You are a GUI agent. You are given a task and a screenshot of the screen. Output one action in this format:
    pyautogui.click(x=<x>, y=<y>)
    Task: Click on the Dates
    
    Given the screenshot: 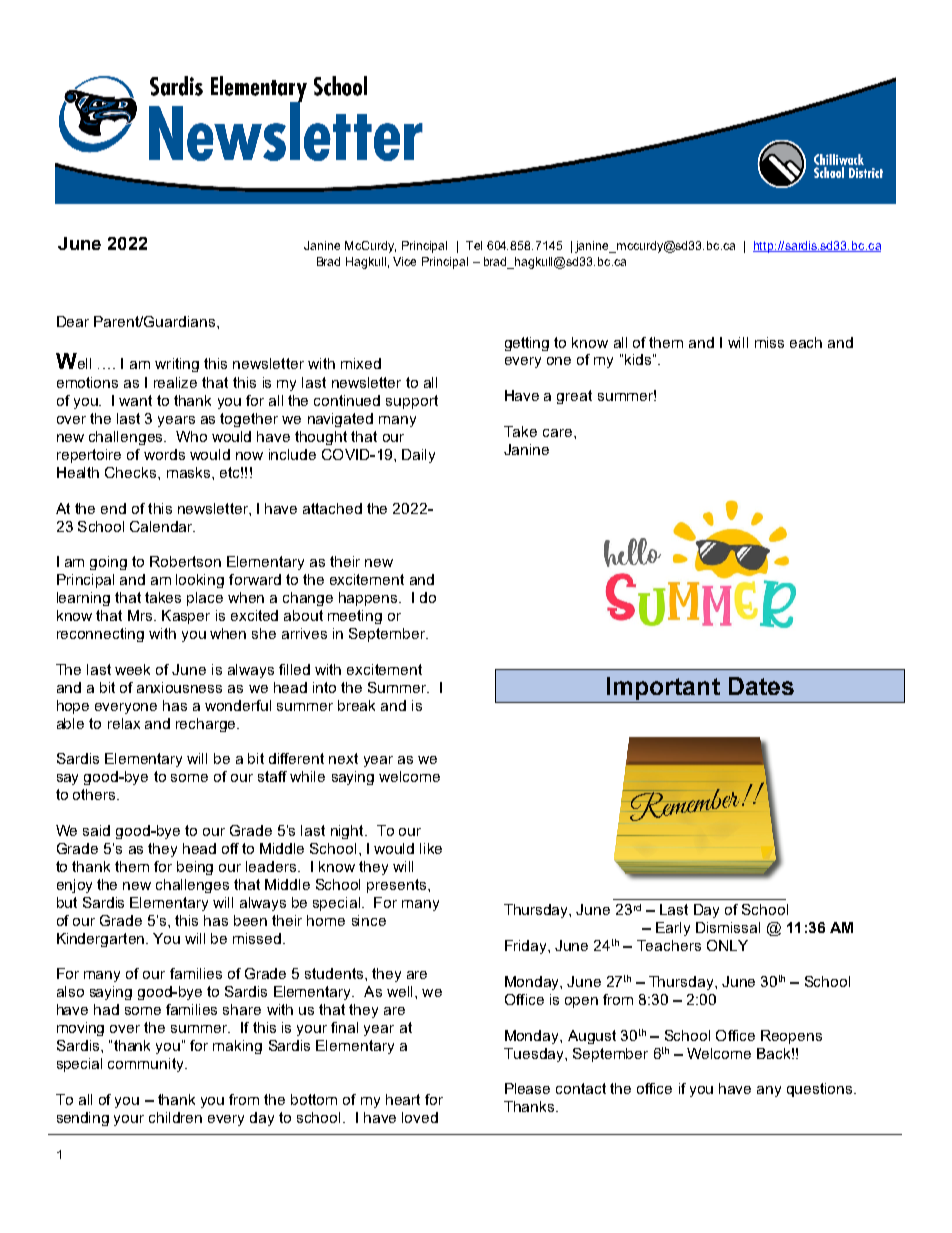 What is the action you would take?
    pyautogui.click(x=761, y=686)
